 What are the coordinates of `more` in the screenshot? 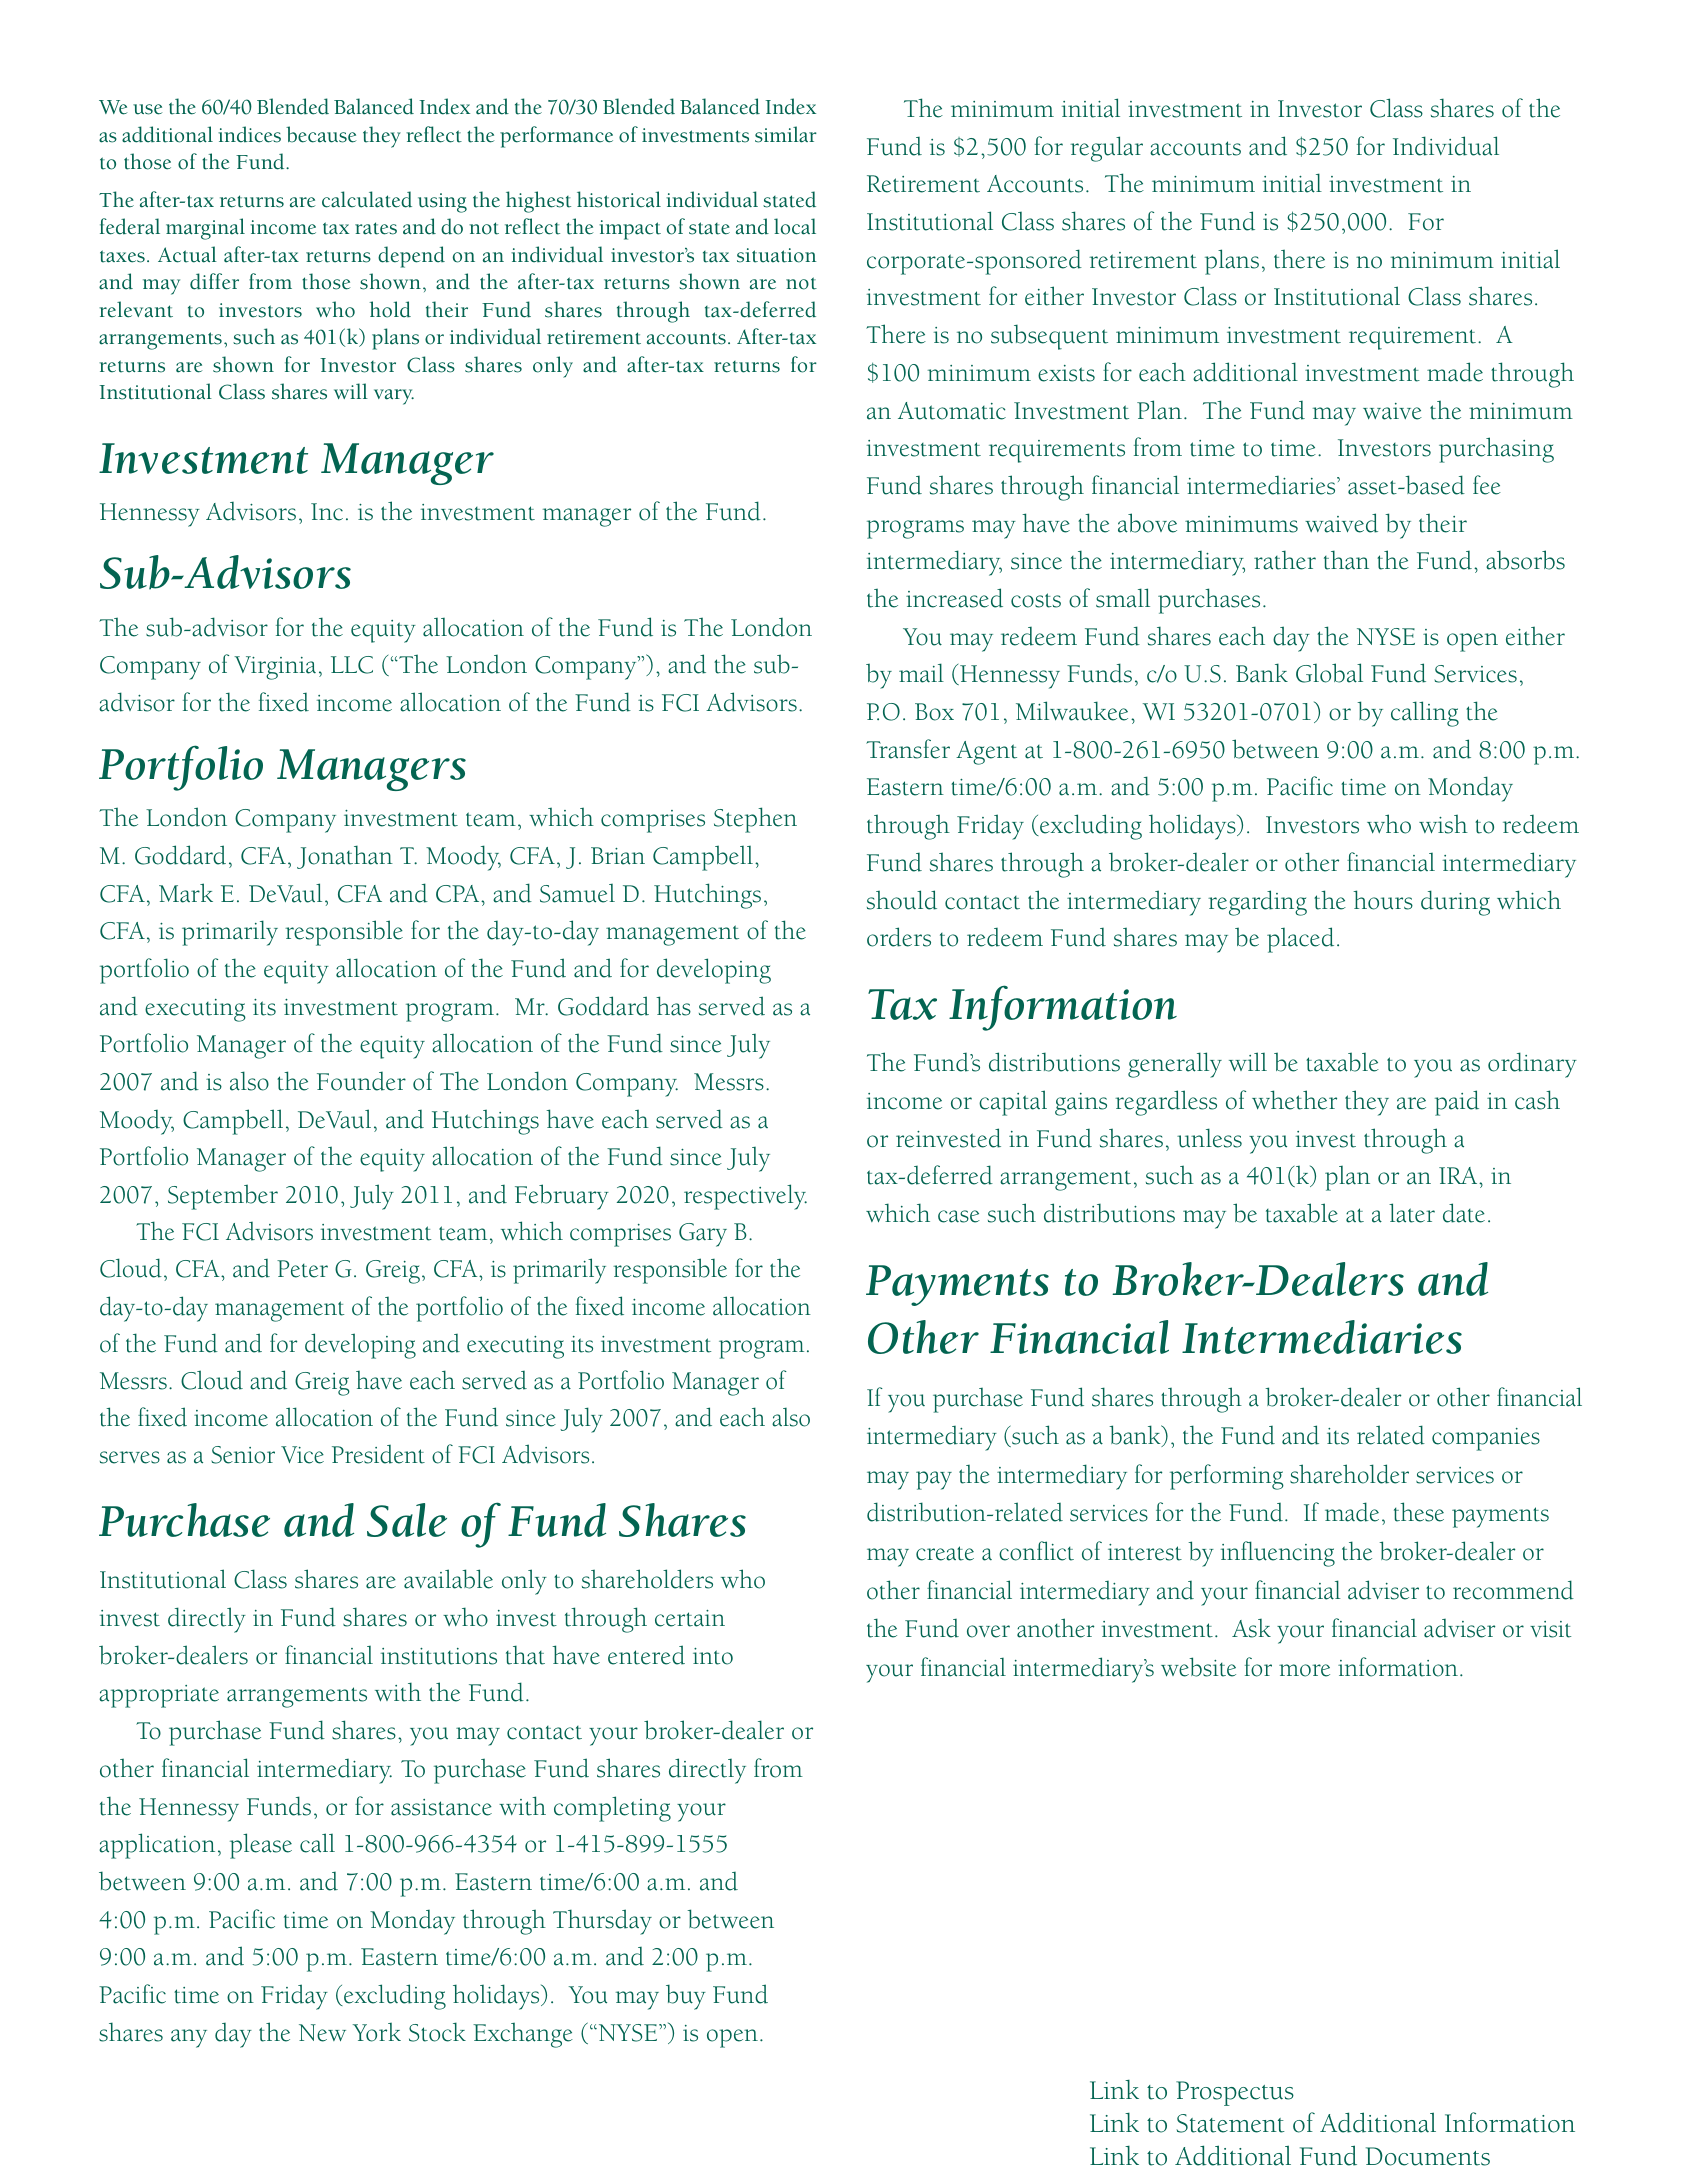 It's located at (1304, 1670).
